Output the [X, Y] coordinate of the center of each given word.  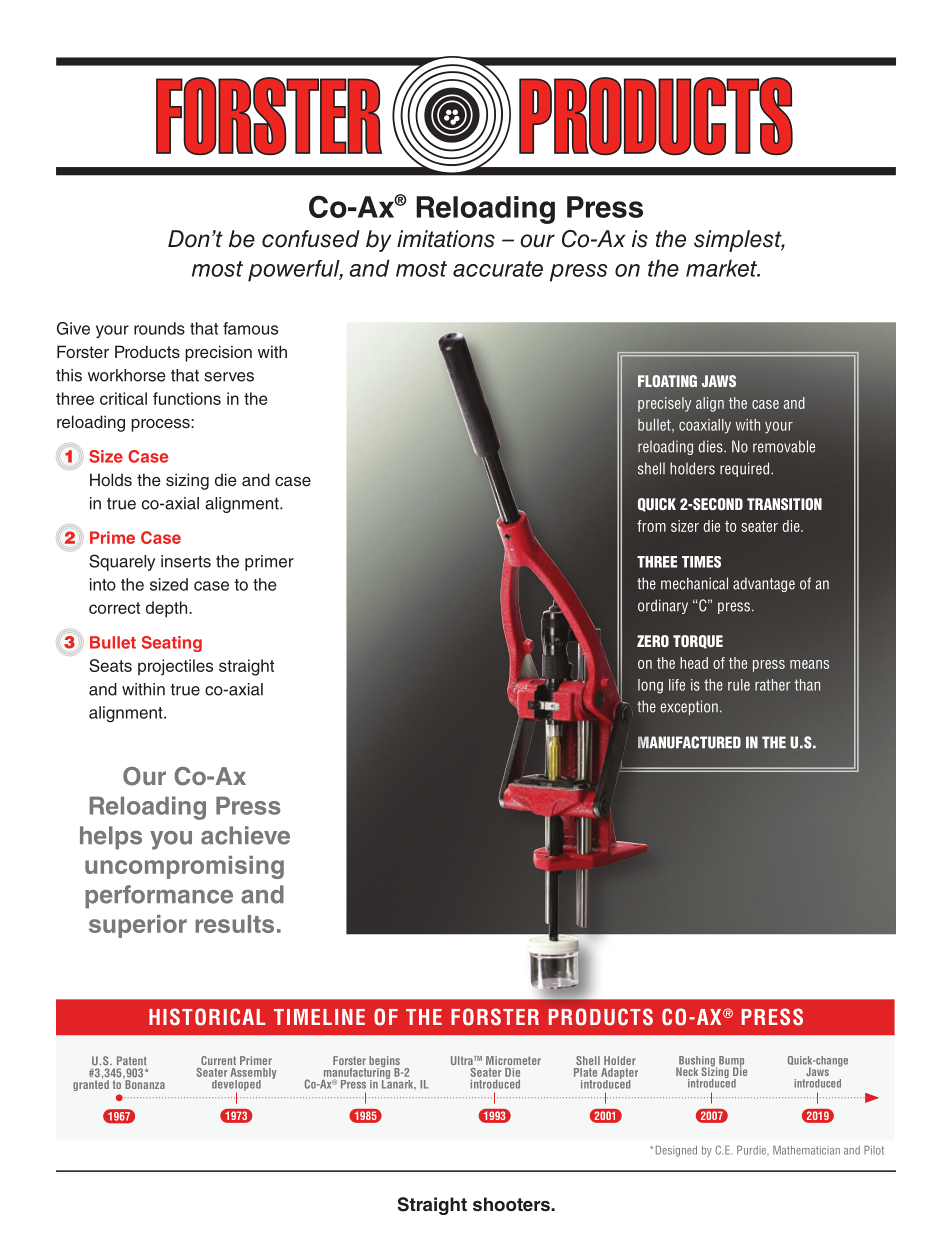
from [651, 526]
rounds [159, 328]
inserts [186, 561]
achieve [245, 835]
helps [111, 838]
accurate [498, 269]
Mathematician [806, 1150]
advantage [764, 584]
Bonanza [144, 1083]
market [723, 268]
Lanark [399, 1083]
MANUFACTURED [689, 742]
